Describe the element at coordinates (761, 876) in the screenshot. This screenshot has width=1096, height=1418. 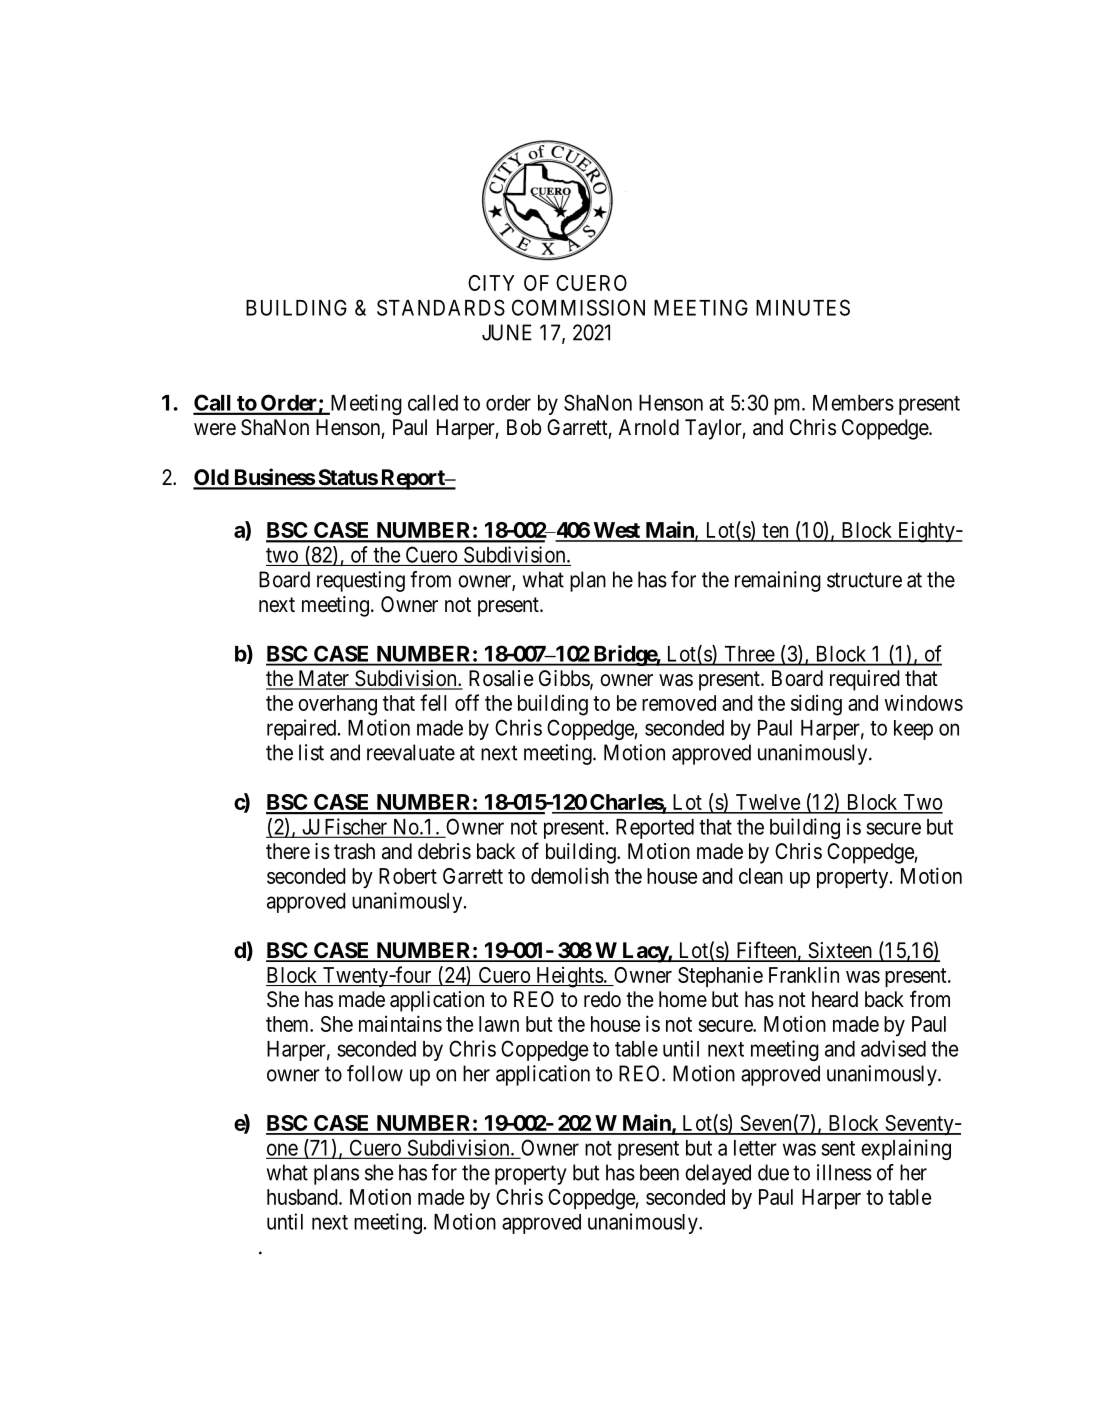
I see `clean` at that location.
